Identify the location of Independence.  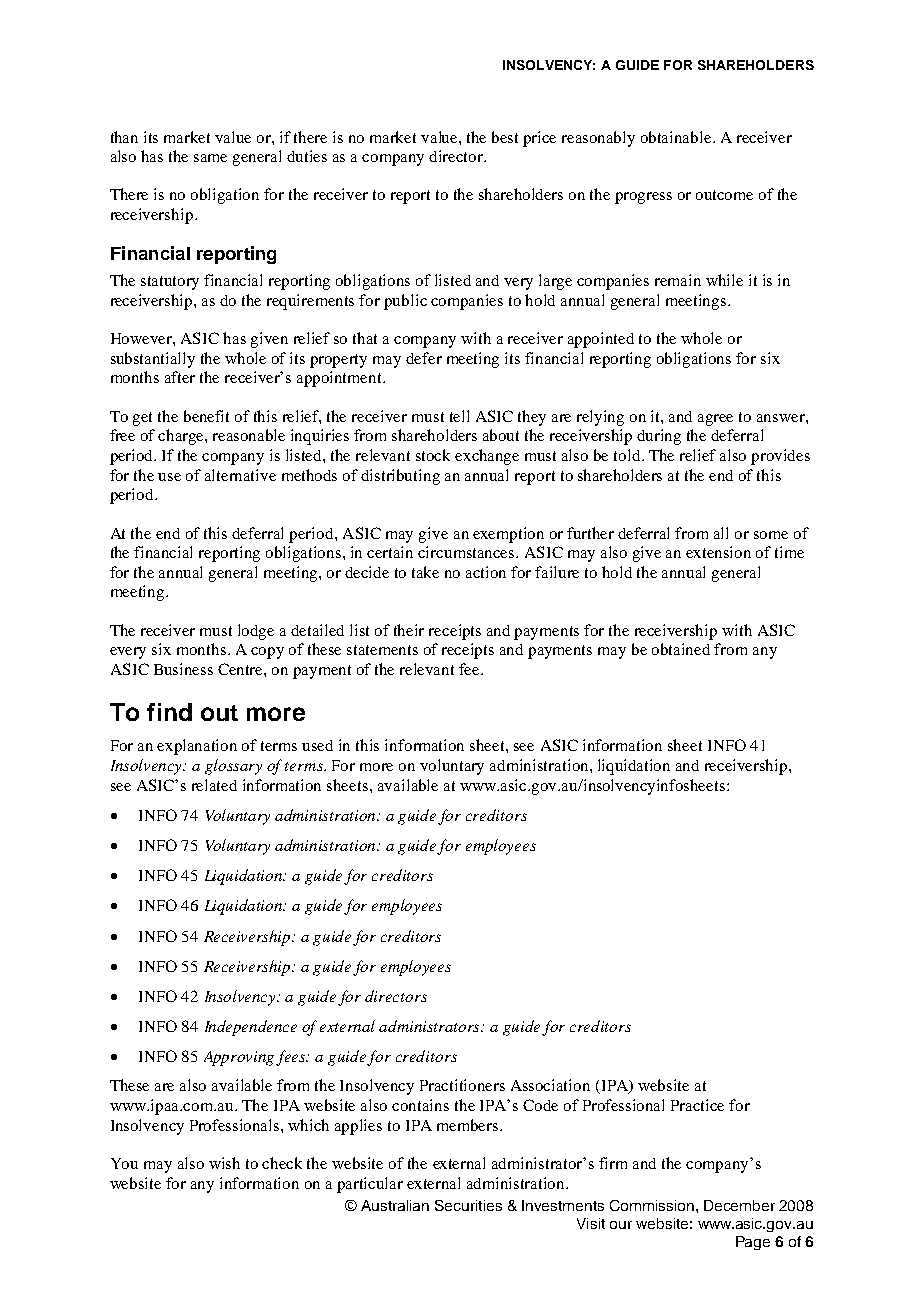
(251, 1028).
